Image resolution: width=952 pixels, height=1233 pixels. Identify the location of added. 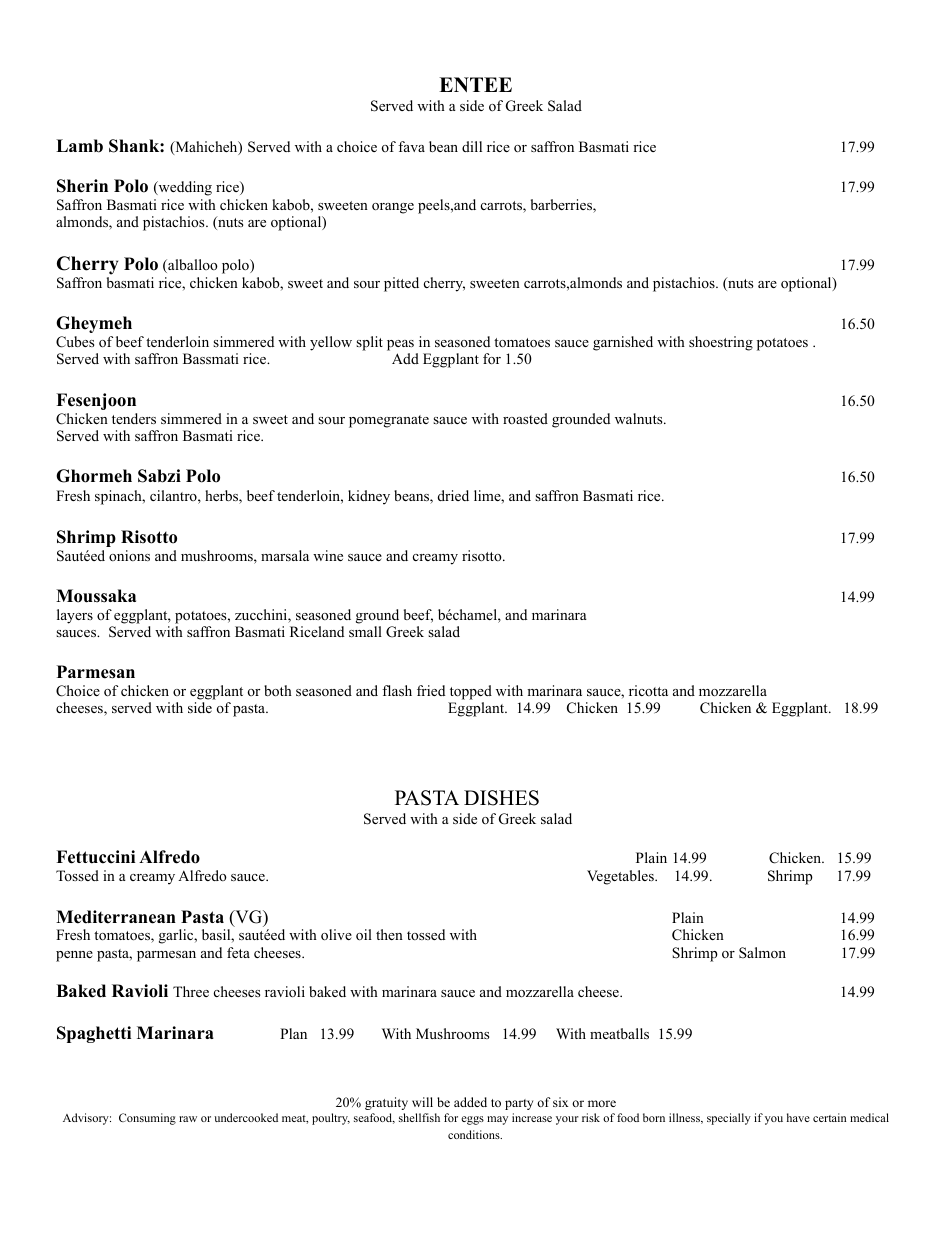
(470, 1102).
